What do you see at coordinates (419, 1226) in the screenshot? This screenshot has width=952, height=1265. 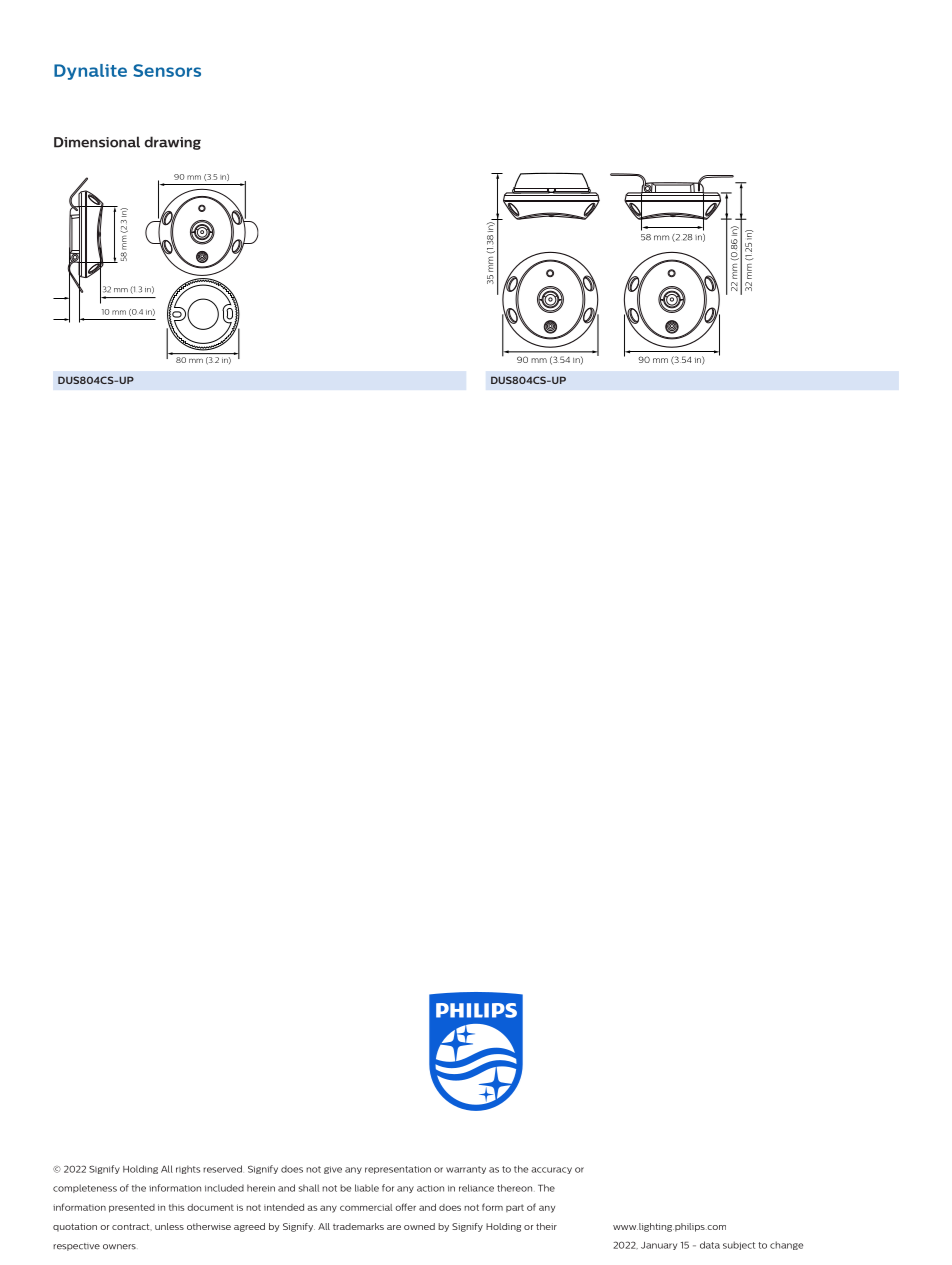 I see `owned` at bounding box center [419, 1226].
